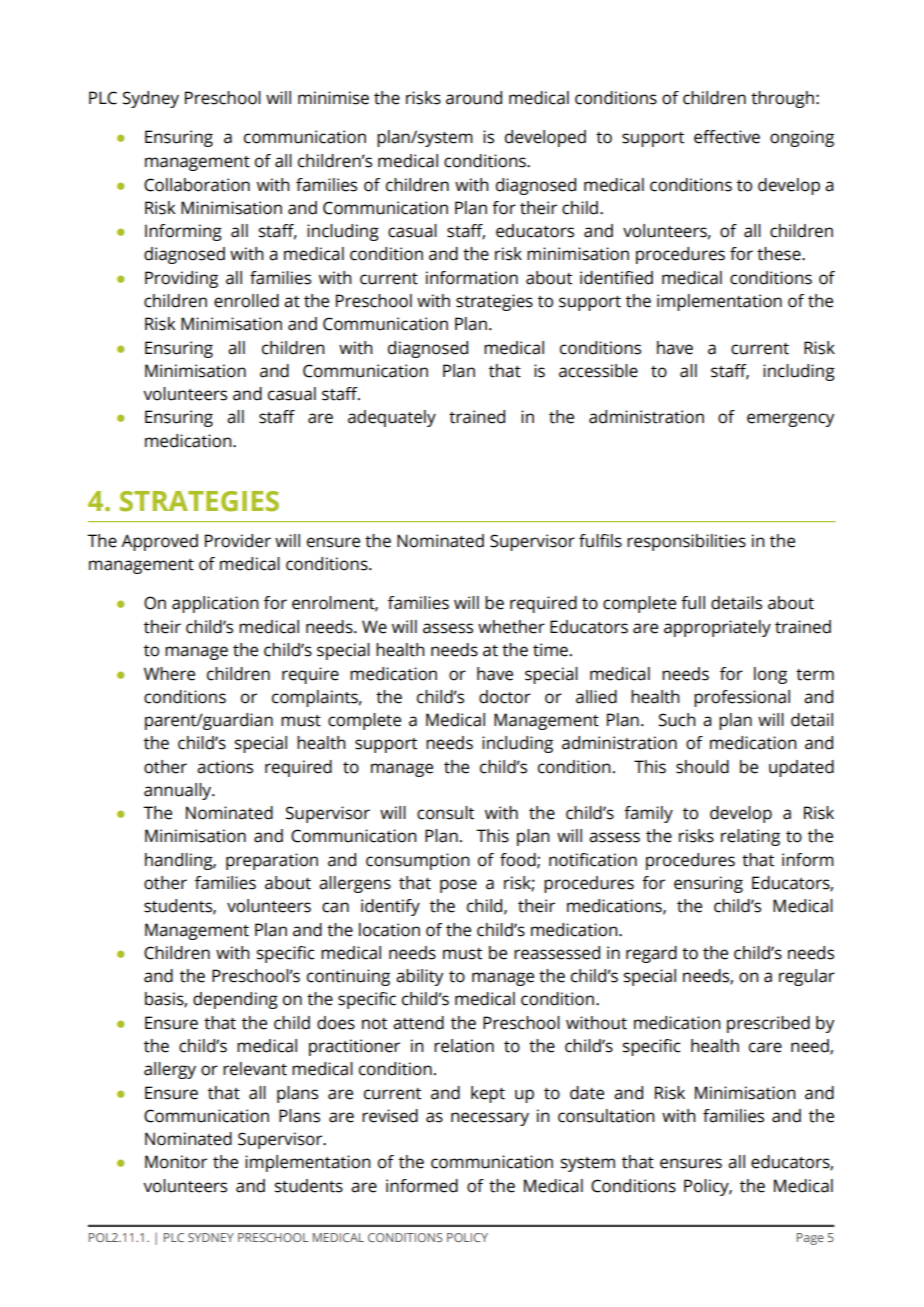  Describe the element at coordinates (490, 1119) in the screenshot. I see `necessary` at that location.
